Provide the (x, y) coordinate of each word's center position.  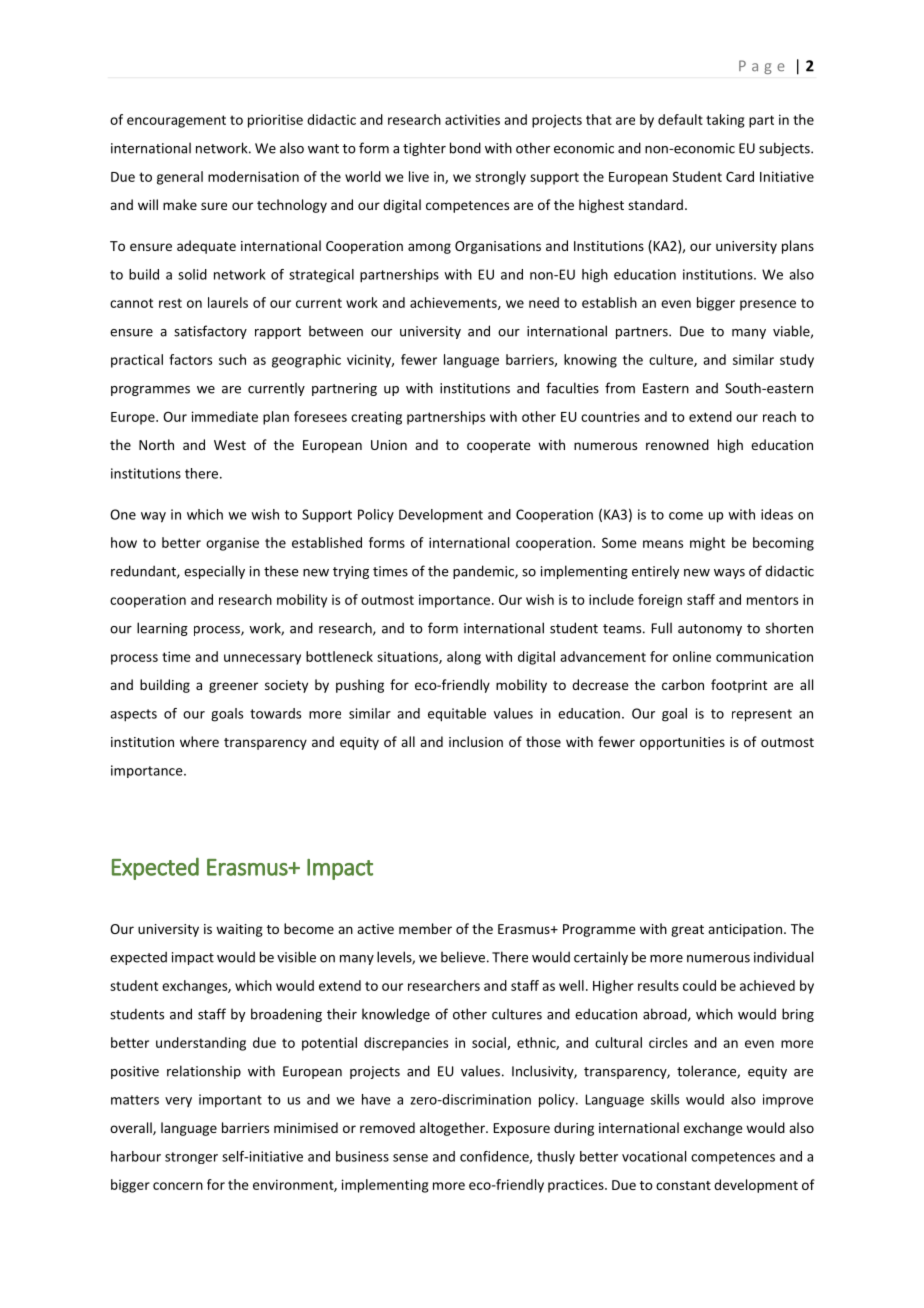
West (230, 445)
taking (725, 121)
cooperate (499, 447)
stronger (191, 1158)
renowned (677, 444)
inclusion (476, 741)
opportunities (682, 743)
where (199, 741)
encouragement (176, 121)
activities (472, 119)
